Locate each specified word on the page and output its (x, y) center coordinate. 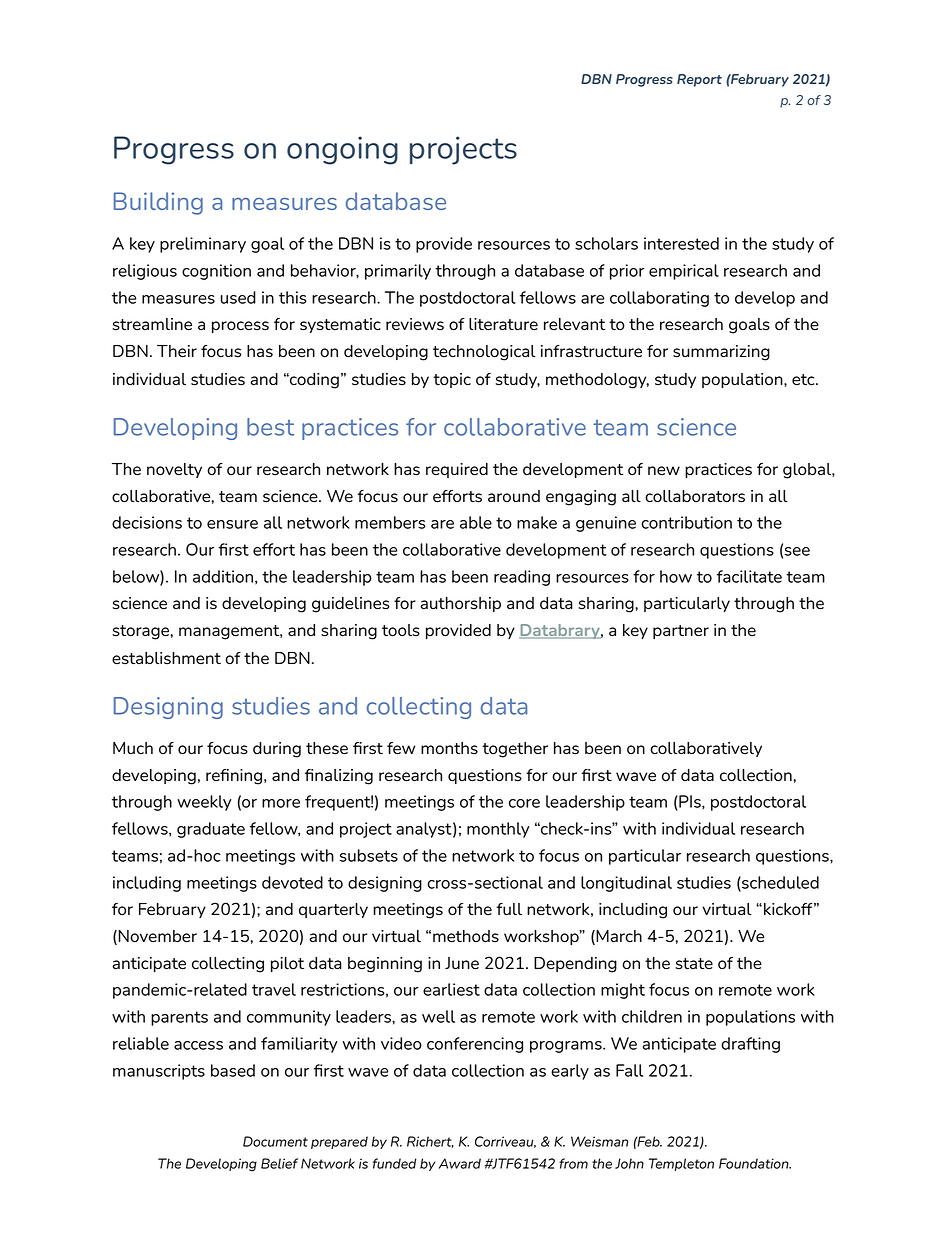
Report (699, 80)
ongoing (342, 150)
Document (275, 1141)
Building (158, 203)
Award (460, 1163)
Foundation (755, 1163)
